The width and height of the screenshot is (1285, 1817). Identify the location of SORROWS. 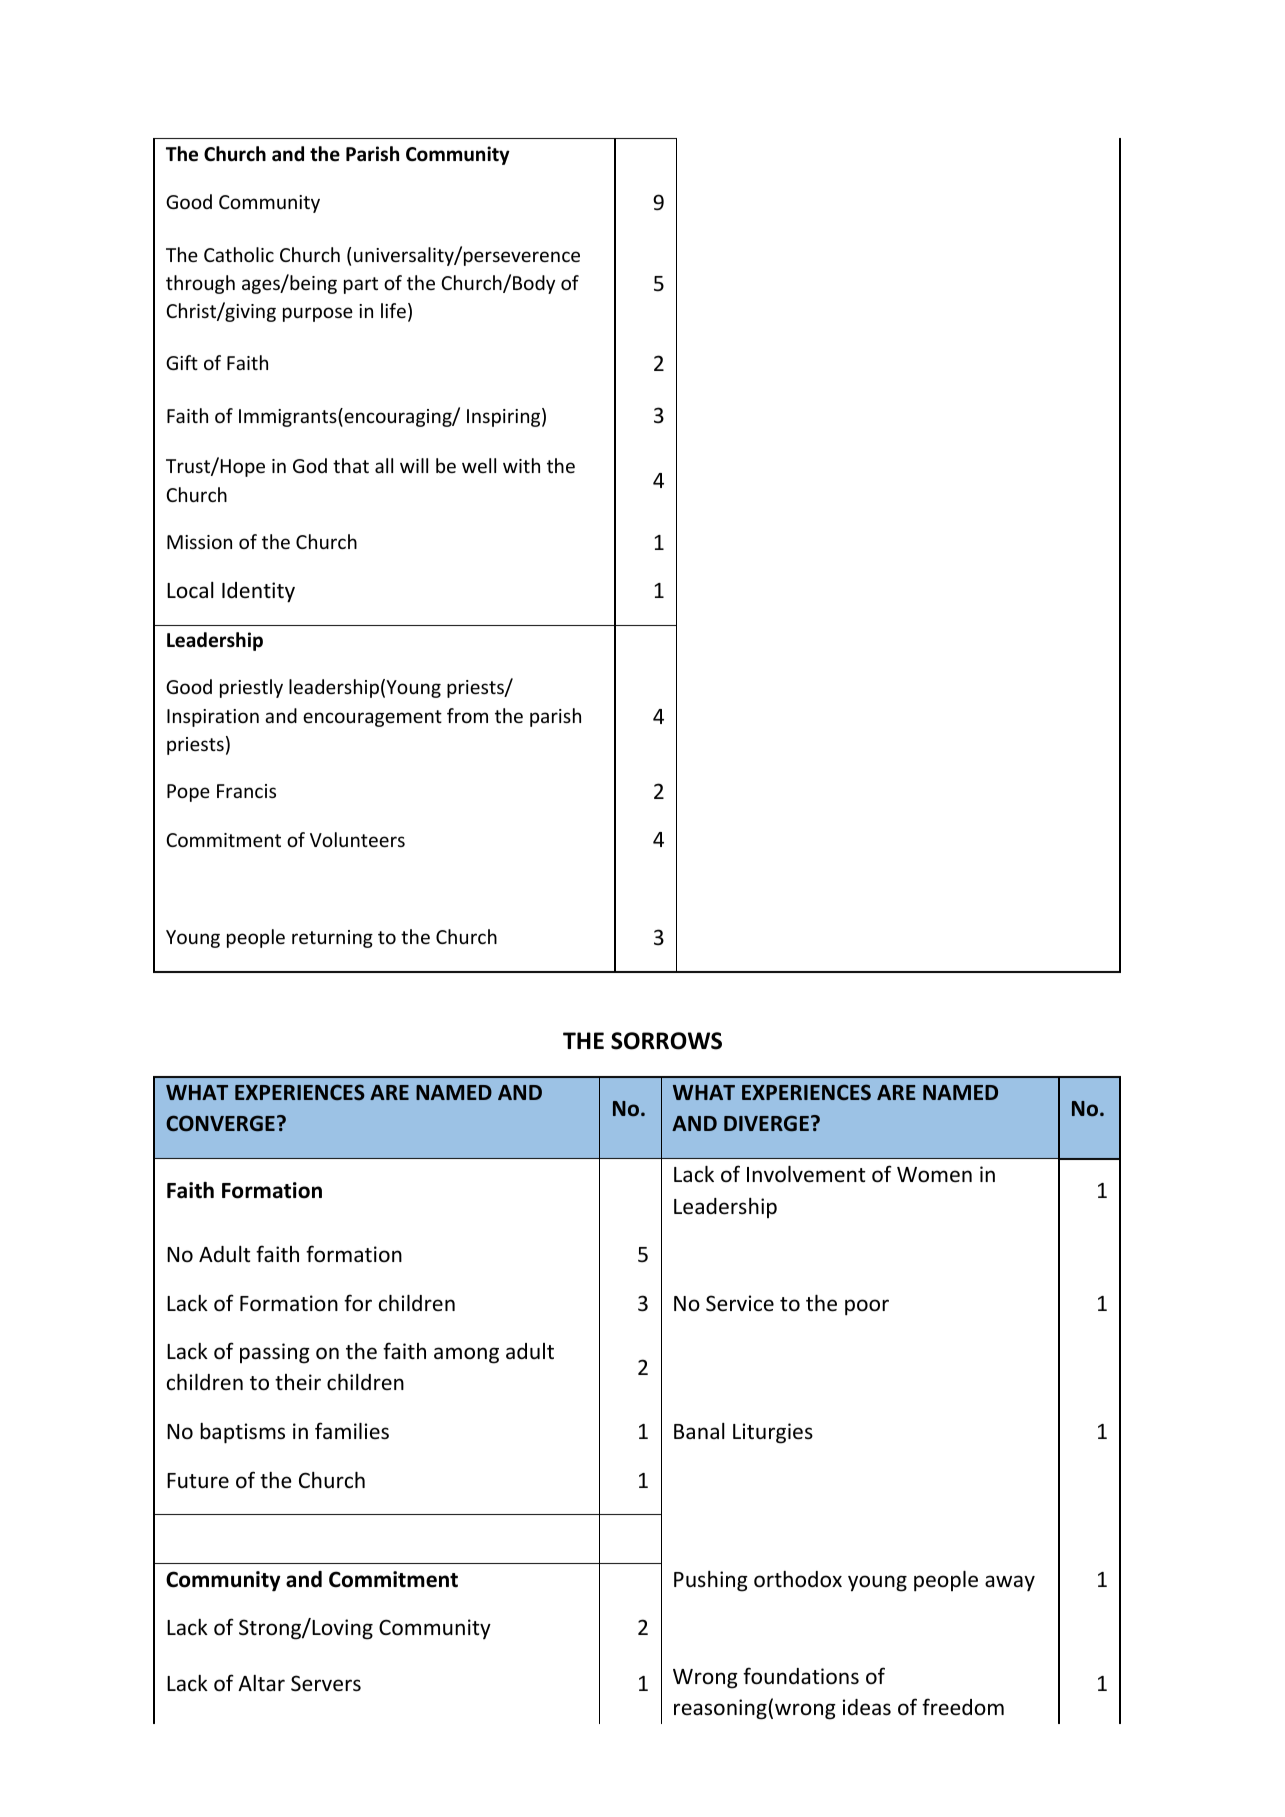
(666, 1041).
